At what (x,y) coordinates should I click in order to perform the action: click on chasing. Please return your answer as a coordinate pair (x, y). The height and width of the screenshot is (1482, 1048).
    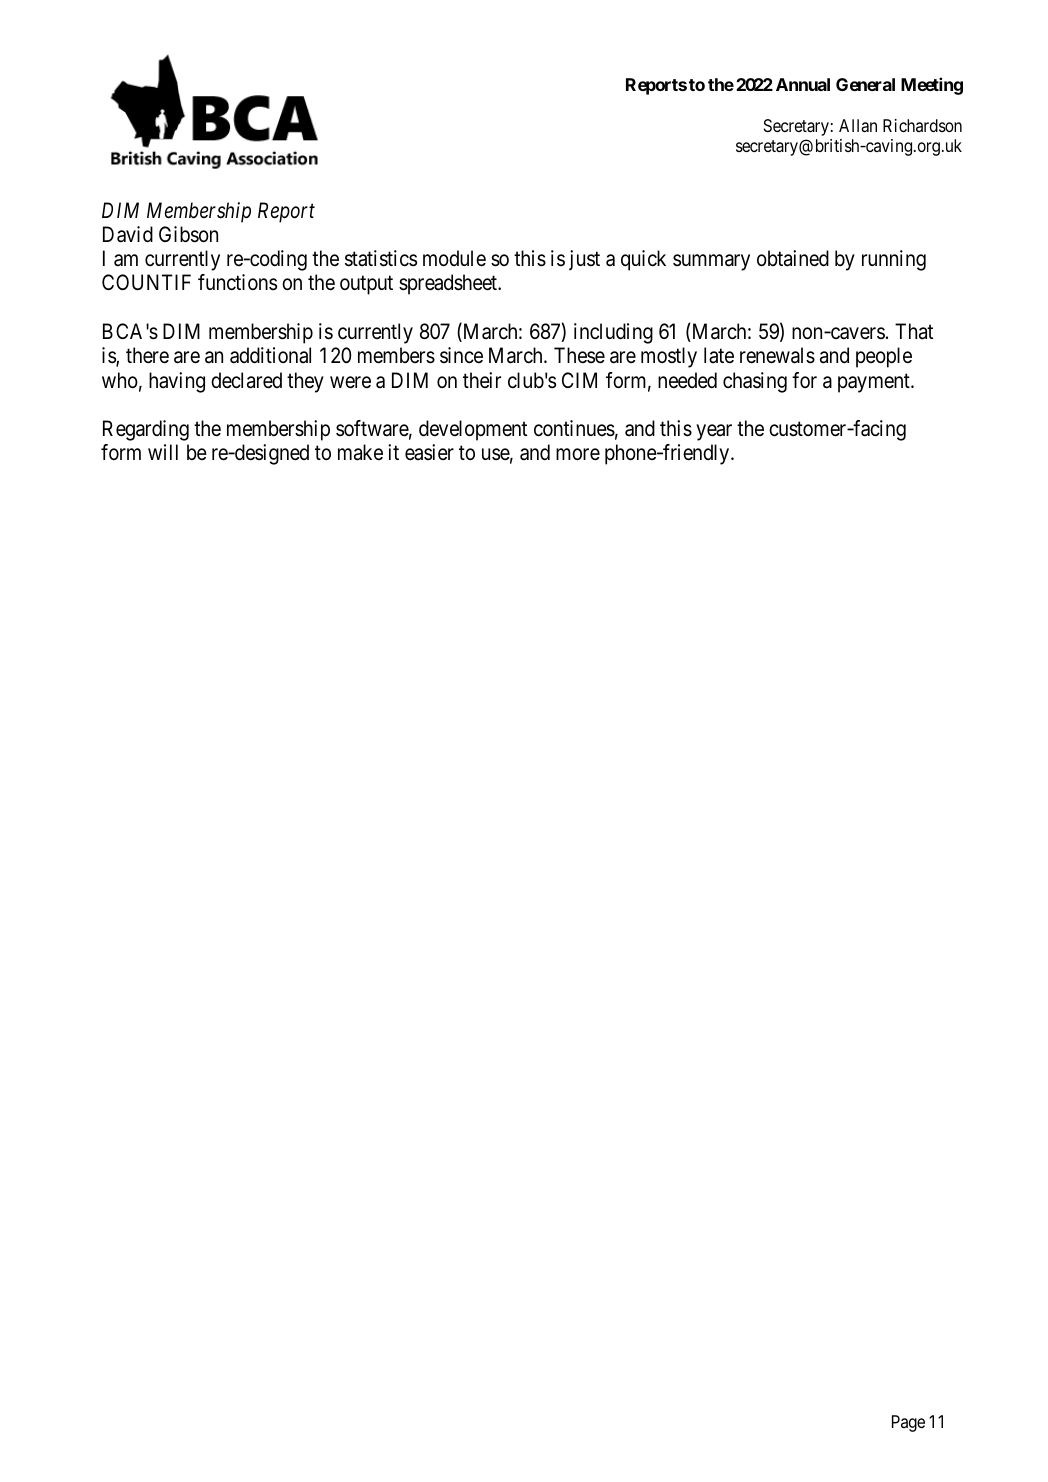
    Looking at the image, I should click on (755, 382).
